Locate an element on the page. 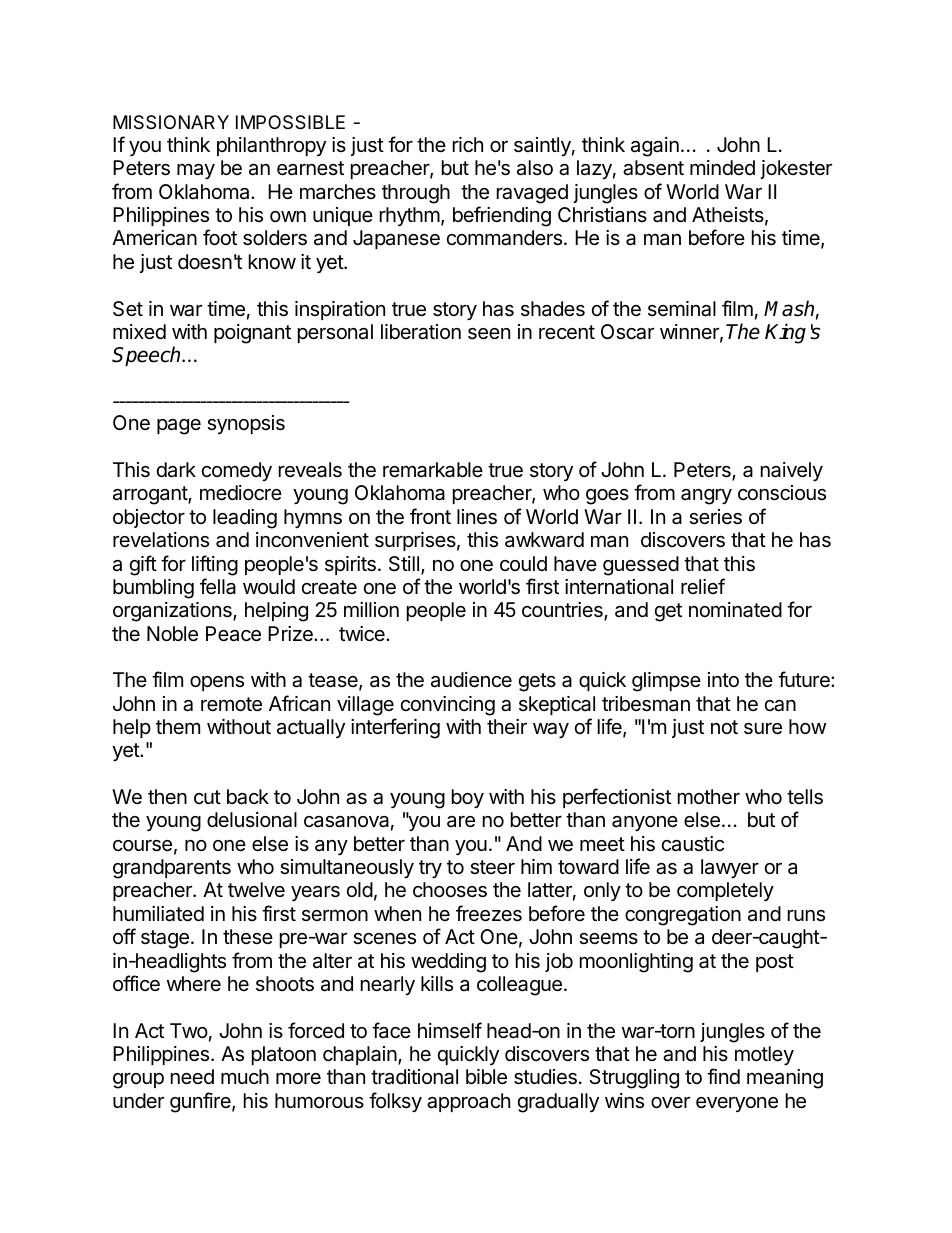 The height and width of the page is (1233, 952). steer is located at coordinates (492, 867).
